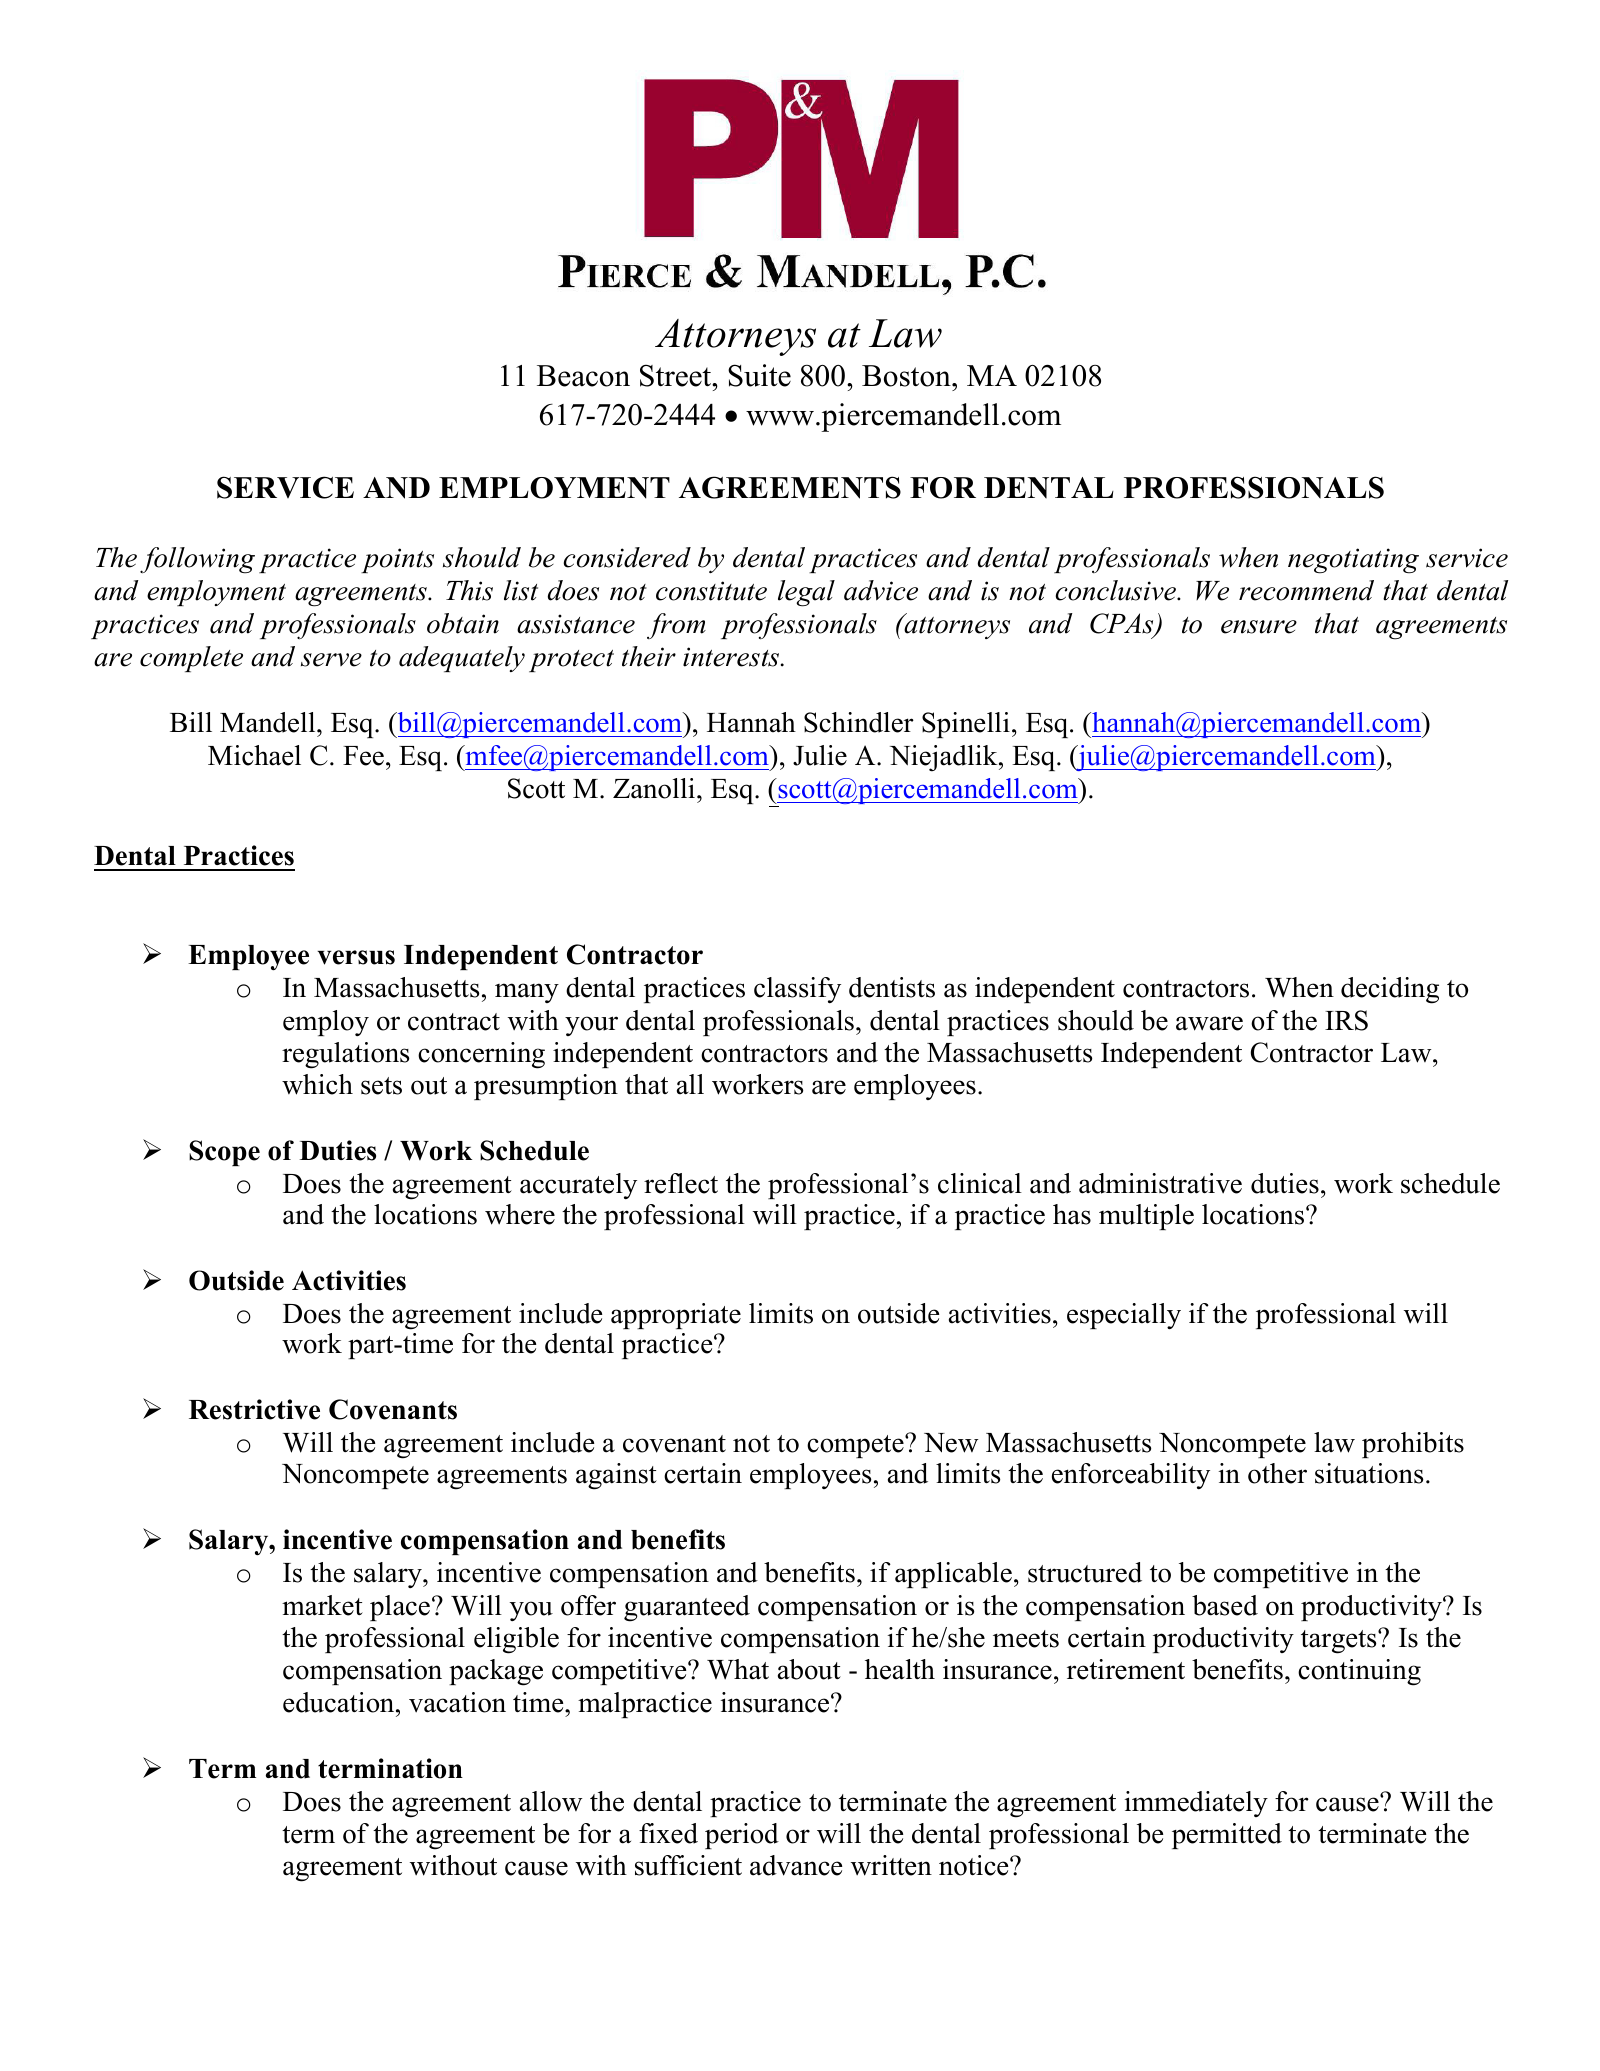 The height and width of the document is (2071, 1600). I want to click on appropriate, so click(676, 1316).
